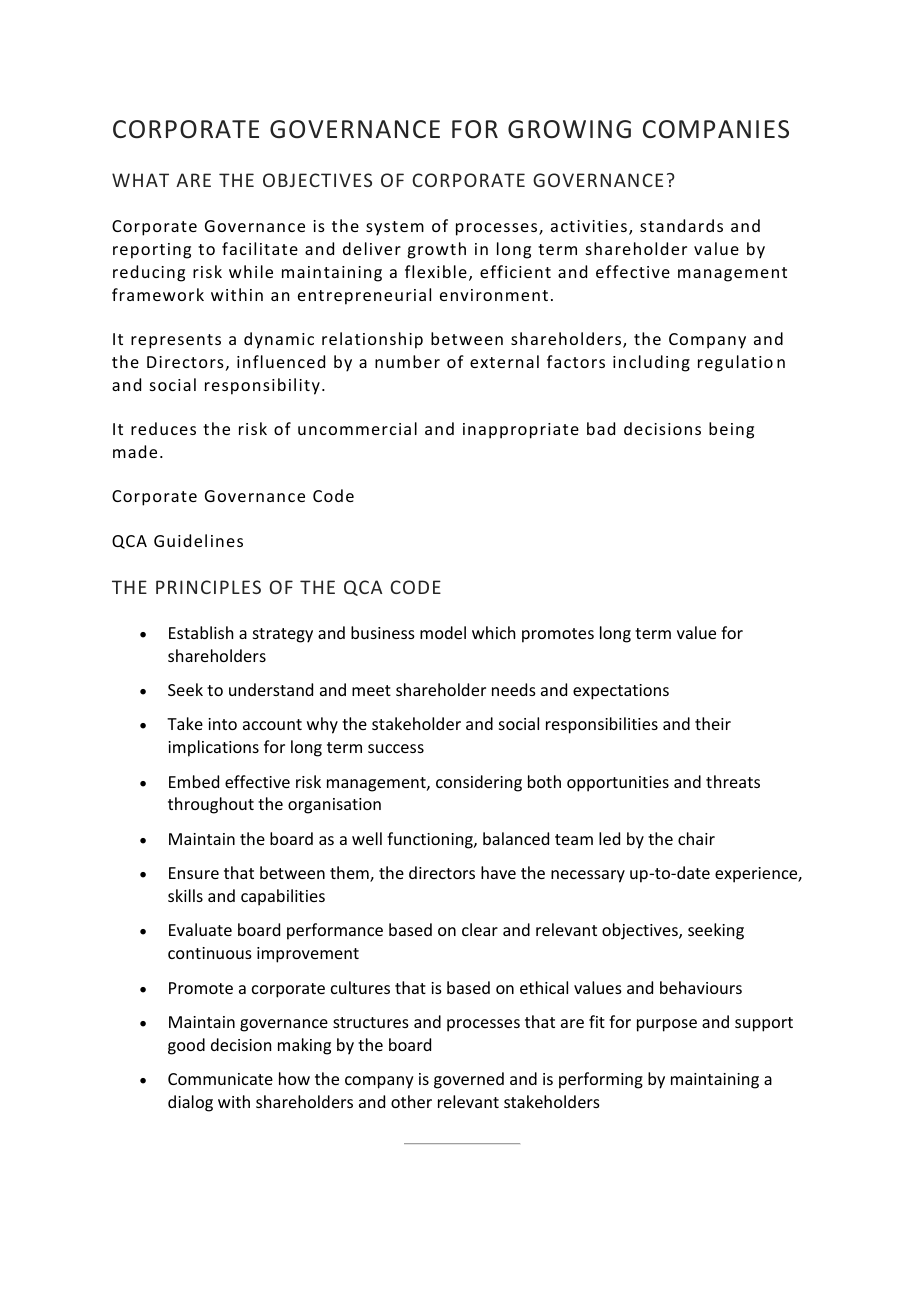 This image has height=1308, width=924. What do you see at coordinates (521, 431) in the image?
I see `inappropriate` at bounding box center [521, 431].
